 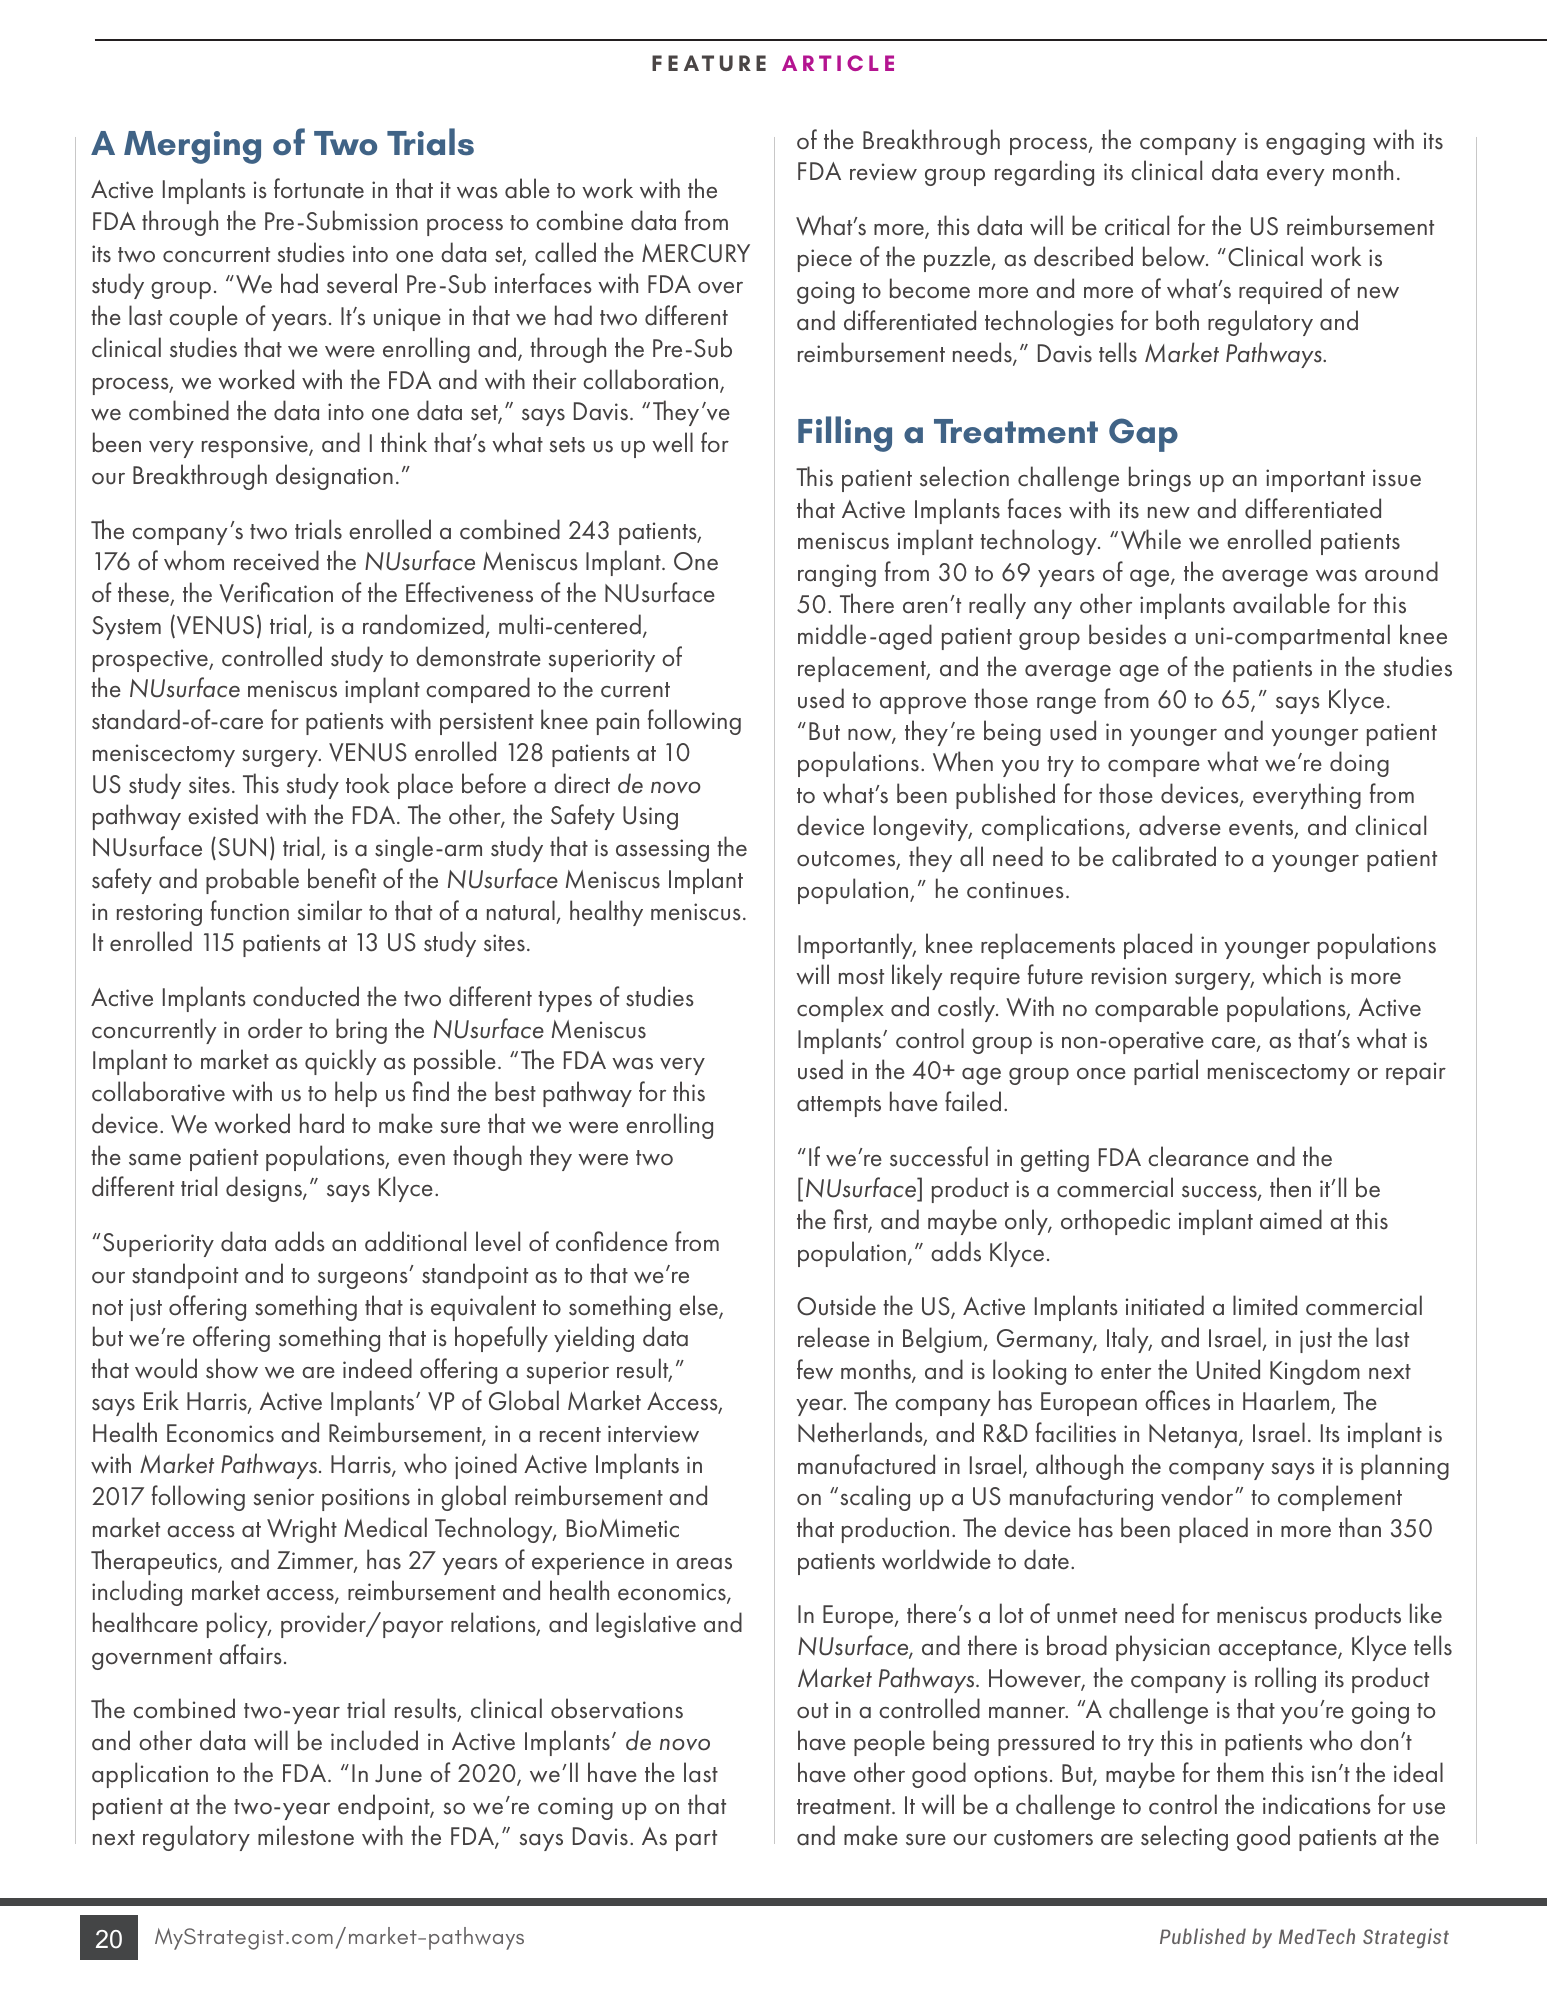 I want to click on Haarlem, so click(x=1287, y=1402).
